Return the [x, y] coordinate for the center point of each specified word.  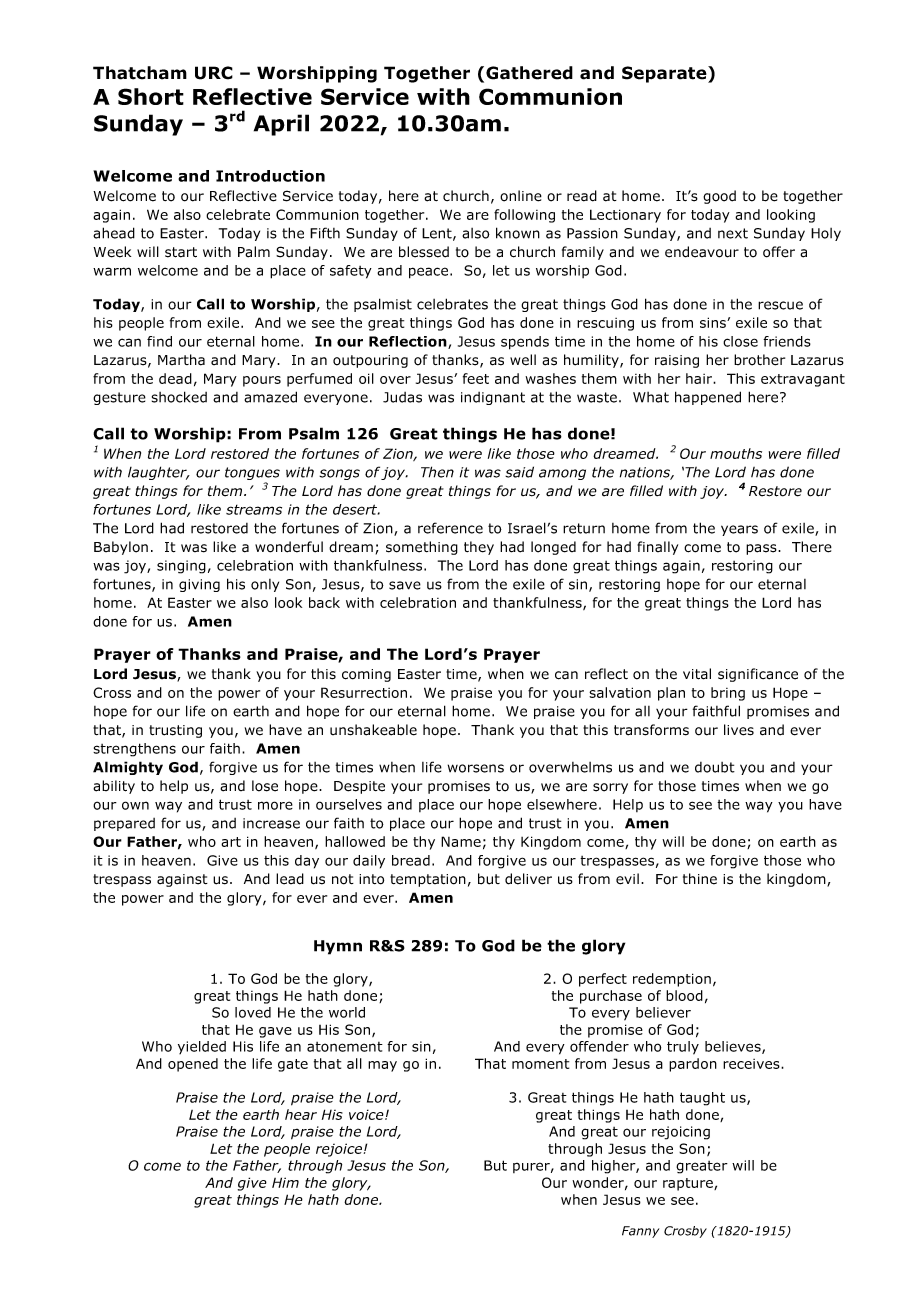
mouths [736, 453]
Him [285, 1182]
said [519, 472]
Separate [665, 74]
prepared [124, 824]
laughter [158, 473]
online [521, 196]
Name [461, 841]
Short [151, 96]
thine [700, 879]
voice [367, 1114]
